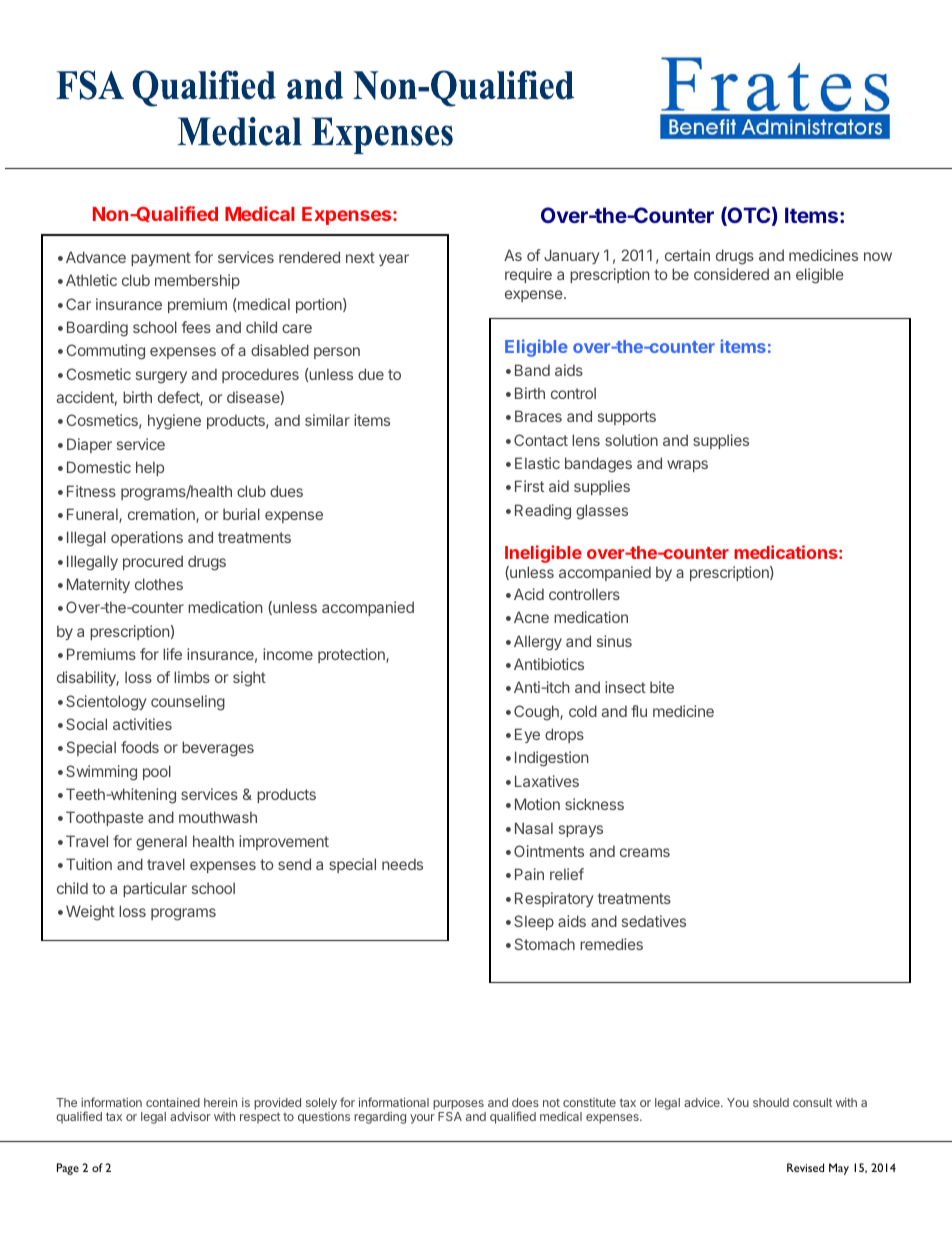 The width and height of the page is (952, 1233). Describe the element at coordinates (528, 275) in the page. I see `require` at that location.
